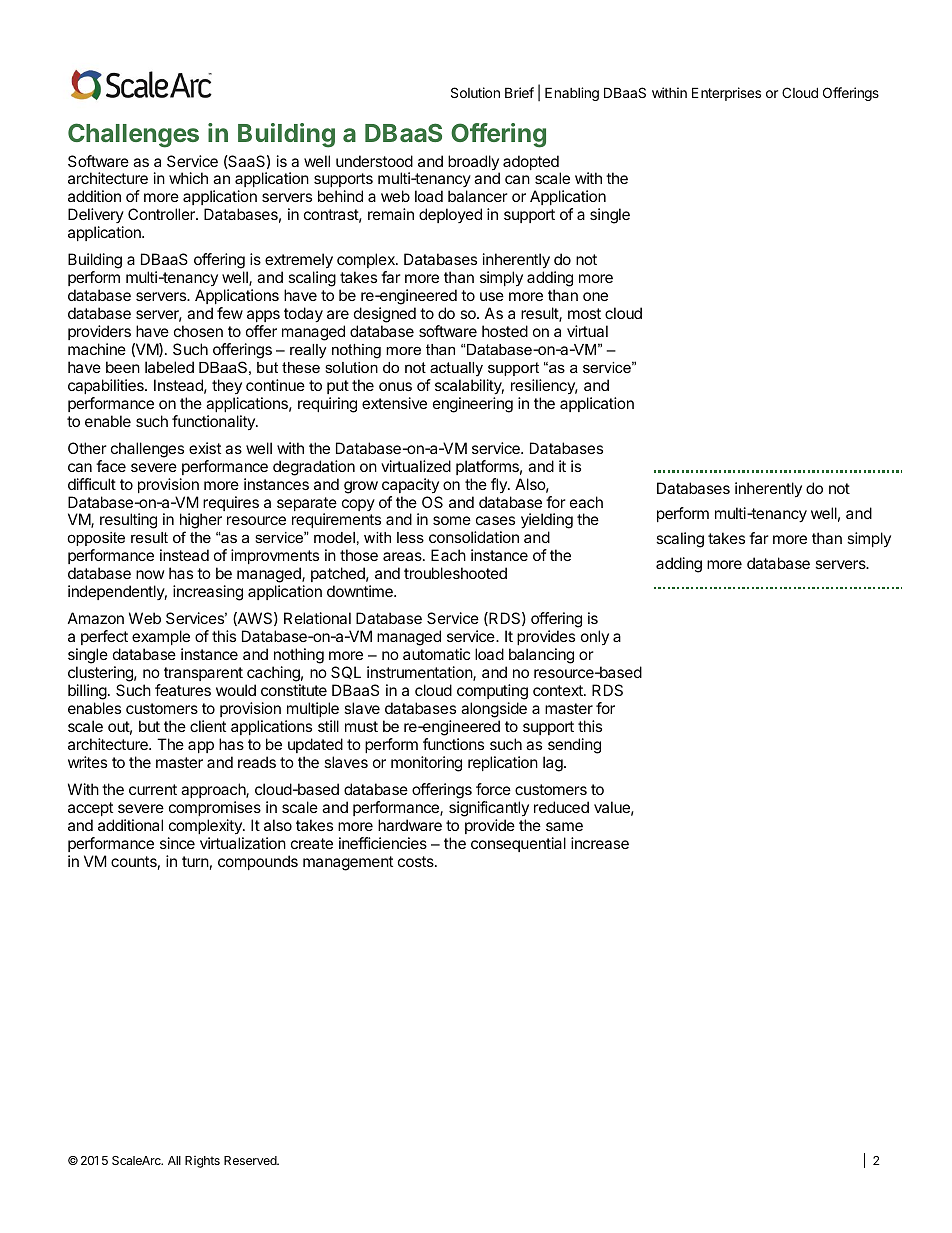  I want to click on increase, so click(600, 843).
